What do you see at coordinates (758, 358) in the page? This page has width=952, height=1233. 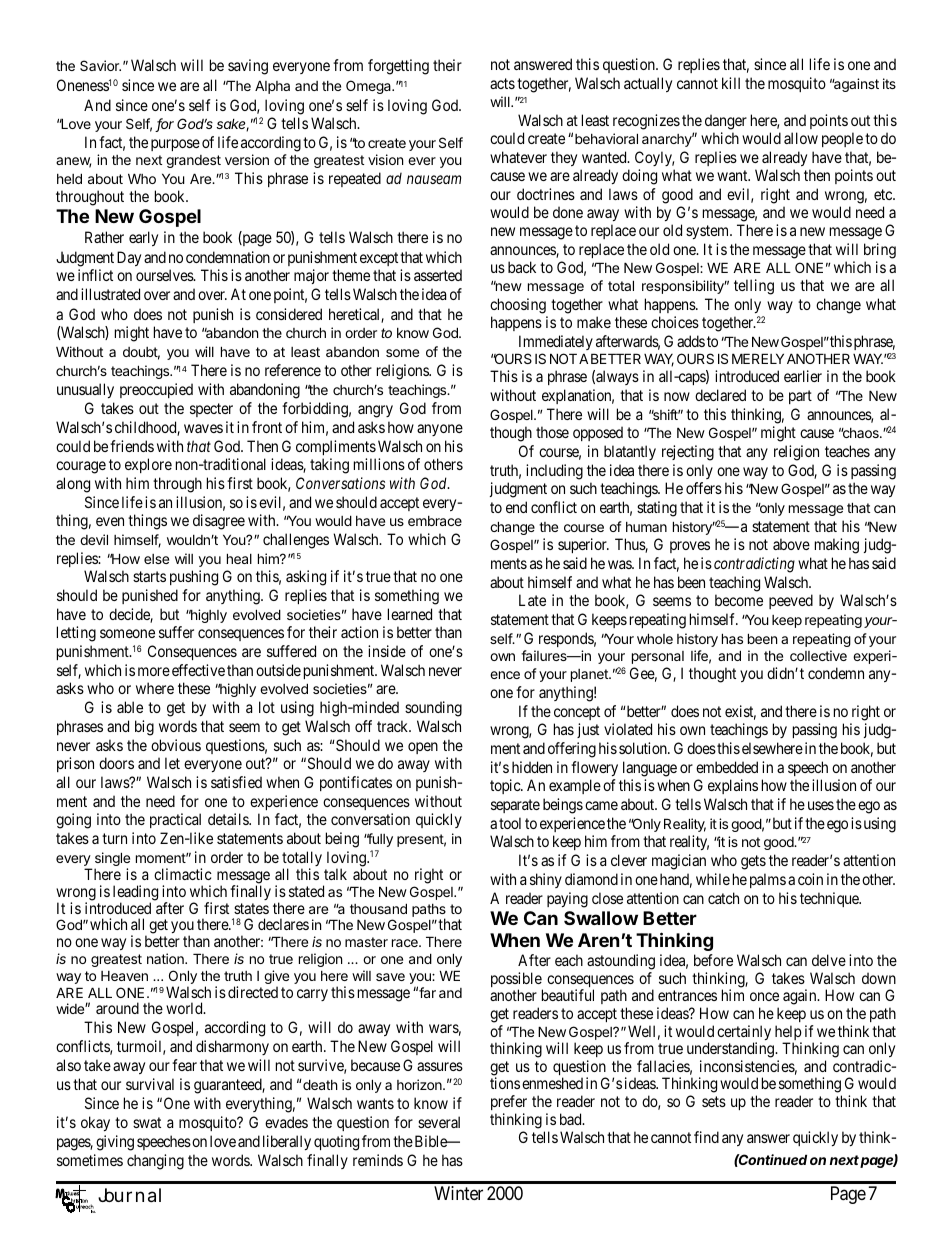 I see `MERELY` at bounding box center [758, 358].
